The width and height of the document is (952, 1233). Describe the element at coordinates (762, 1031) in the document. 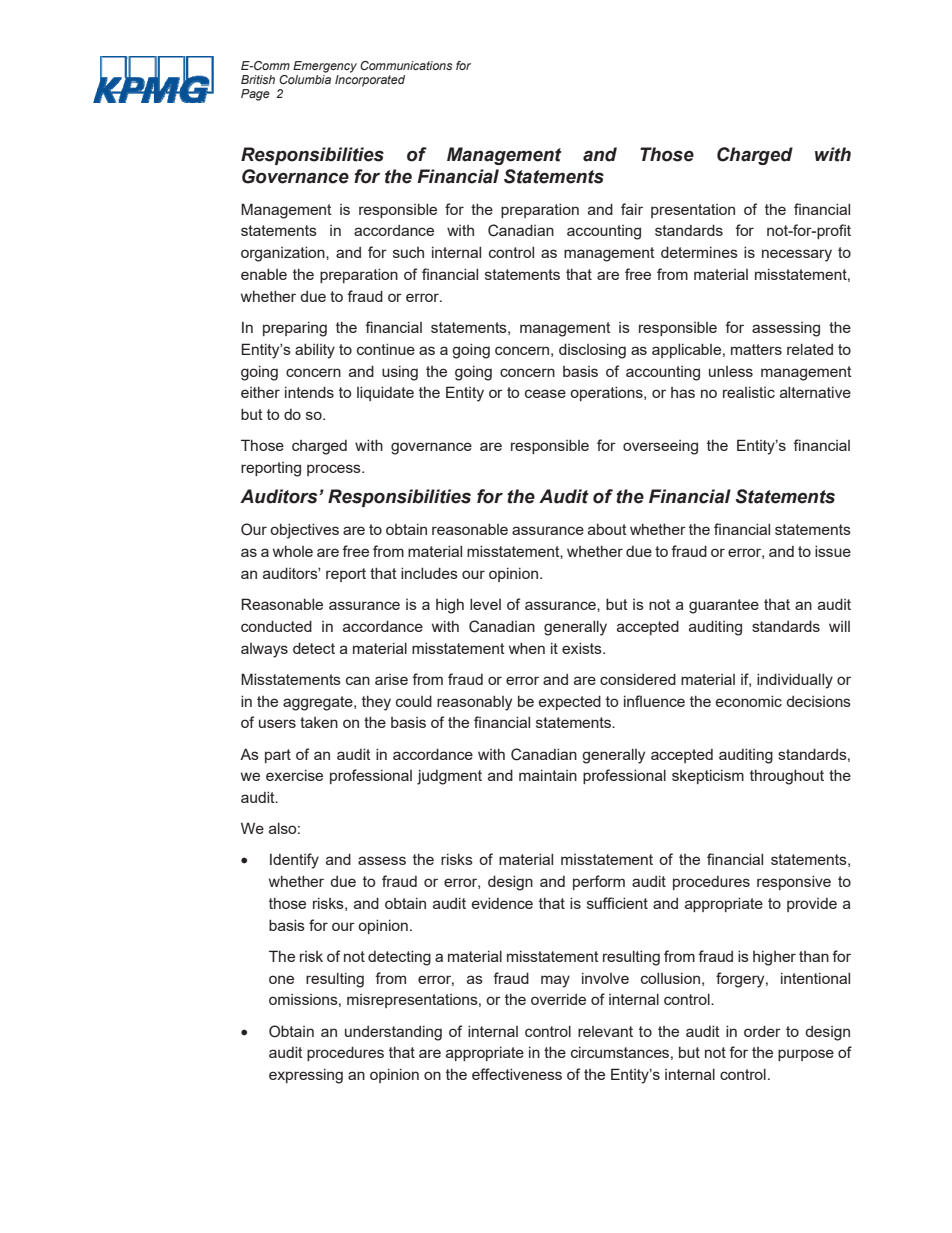

I see `order` at that location.
